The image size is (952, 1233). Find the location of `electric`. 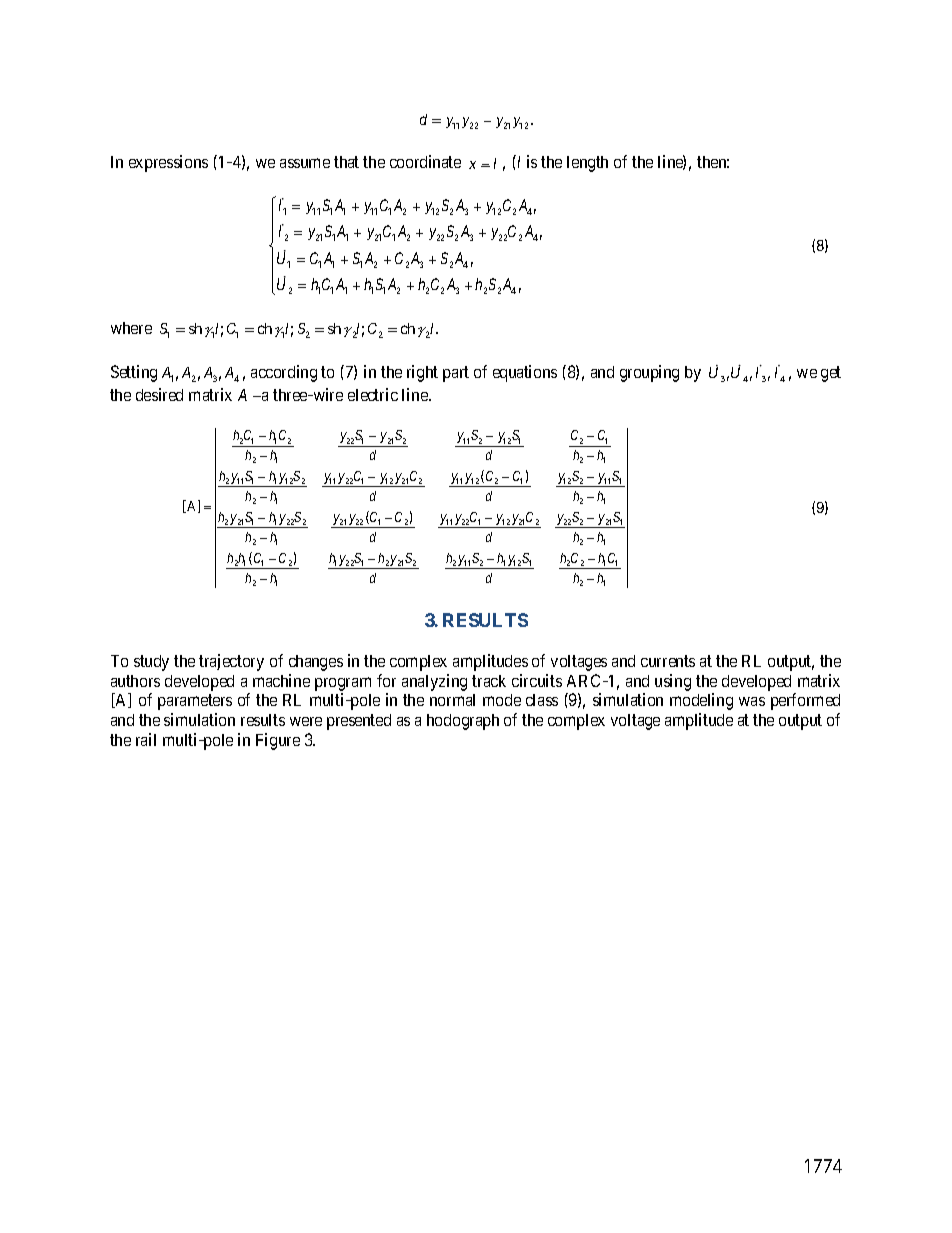

electric is located at coordinates (373, 394).
